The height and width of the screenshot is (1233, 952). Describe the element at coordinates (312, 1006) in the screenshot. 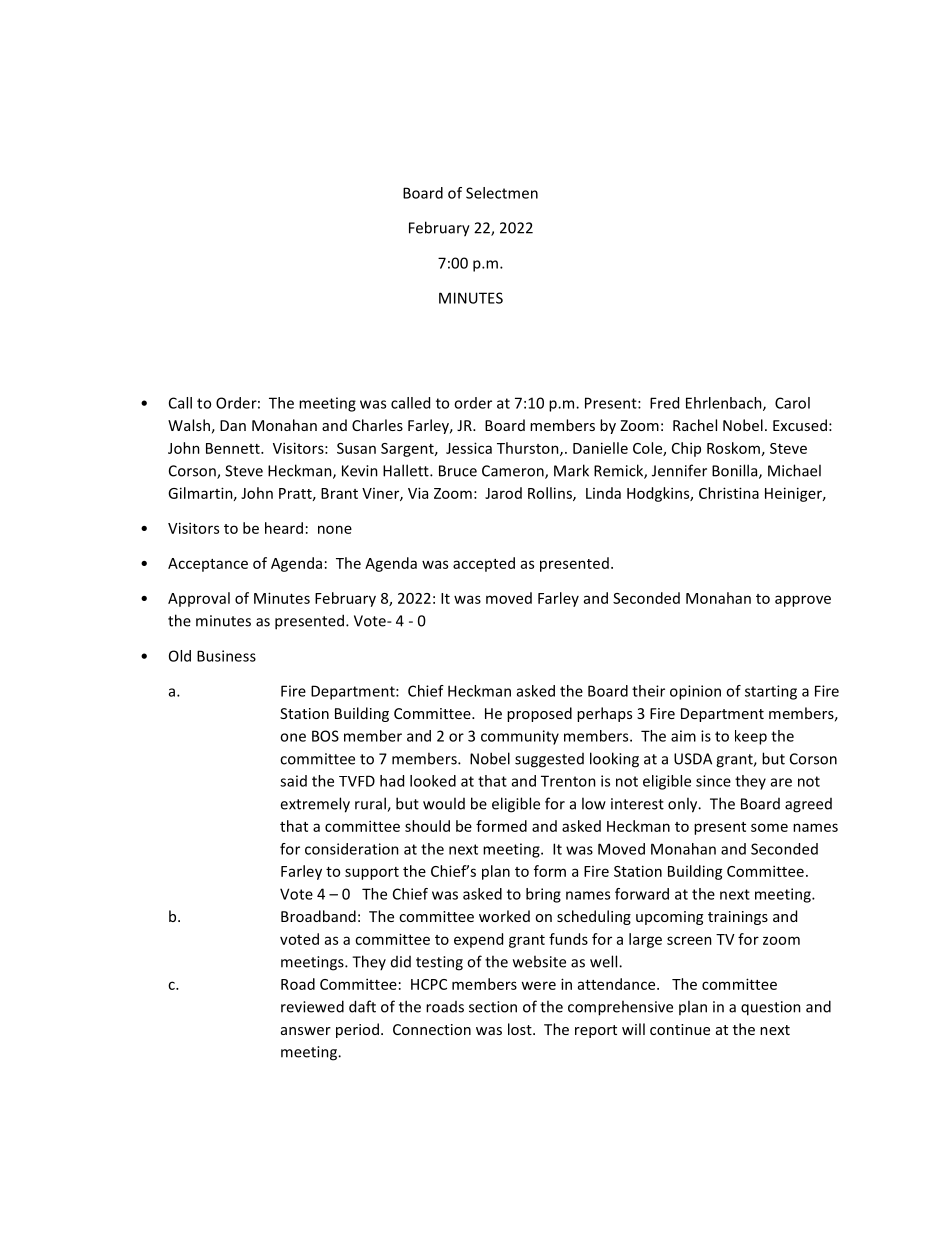

I see `reviewed` at that location.
